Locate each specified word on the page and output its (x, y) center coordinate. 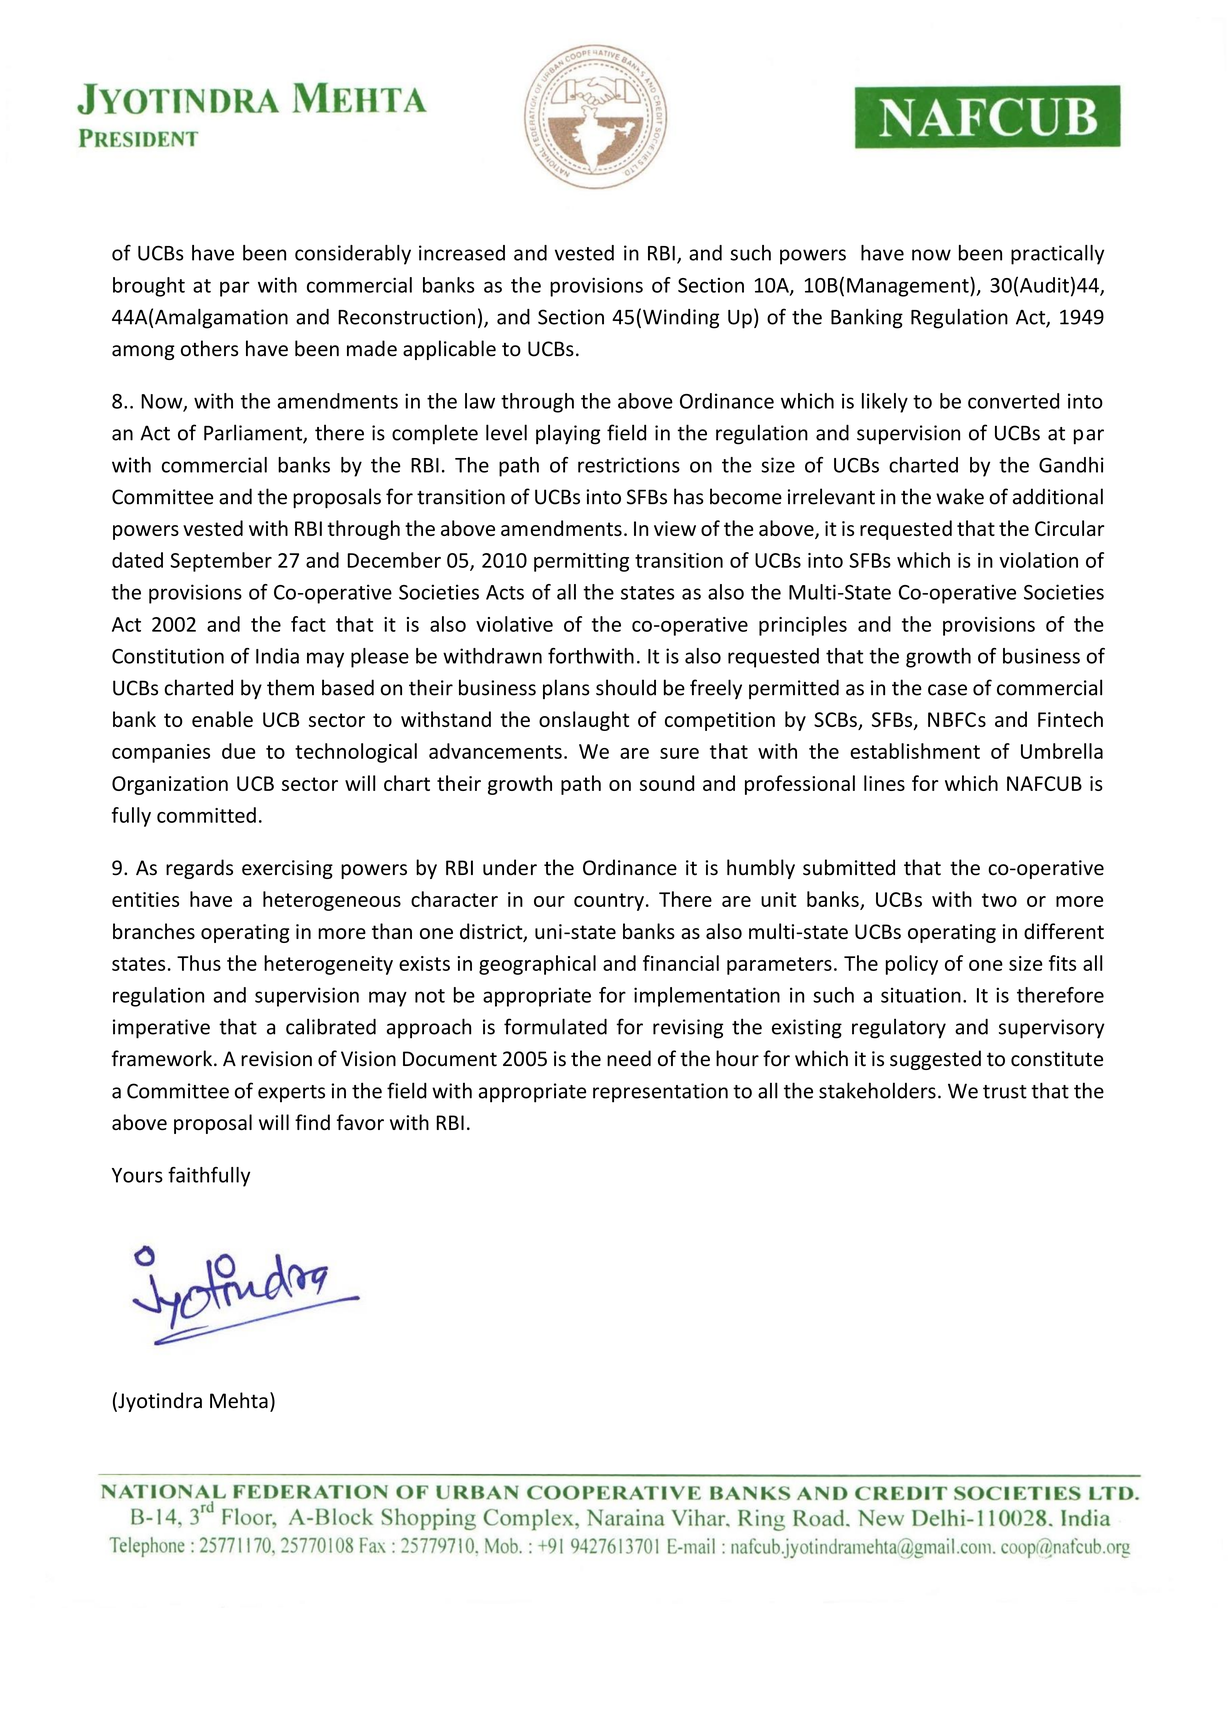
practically (1057, 255)
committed (206, 815)
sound (667, 783)
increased (462, 253)
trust (1005, 1092)
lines (884, 783)
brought (149, 287)
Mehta (239, 1400)
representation (660, 1093)
